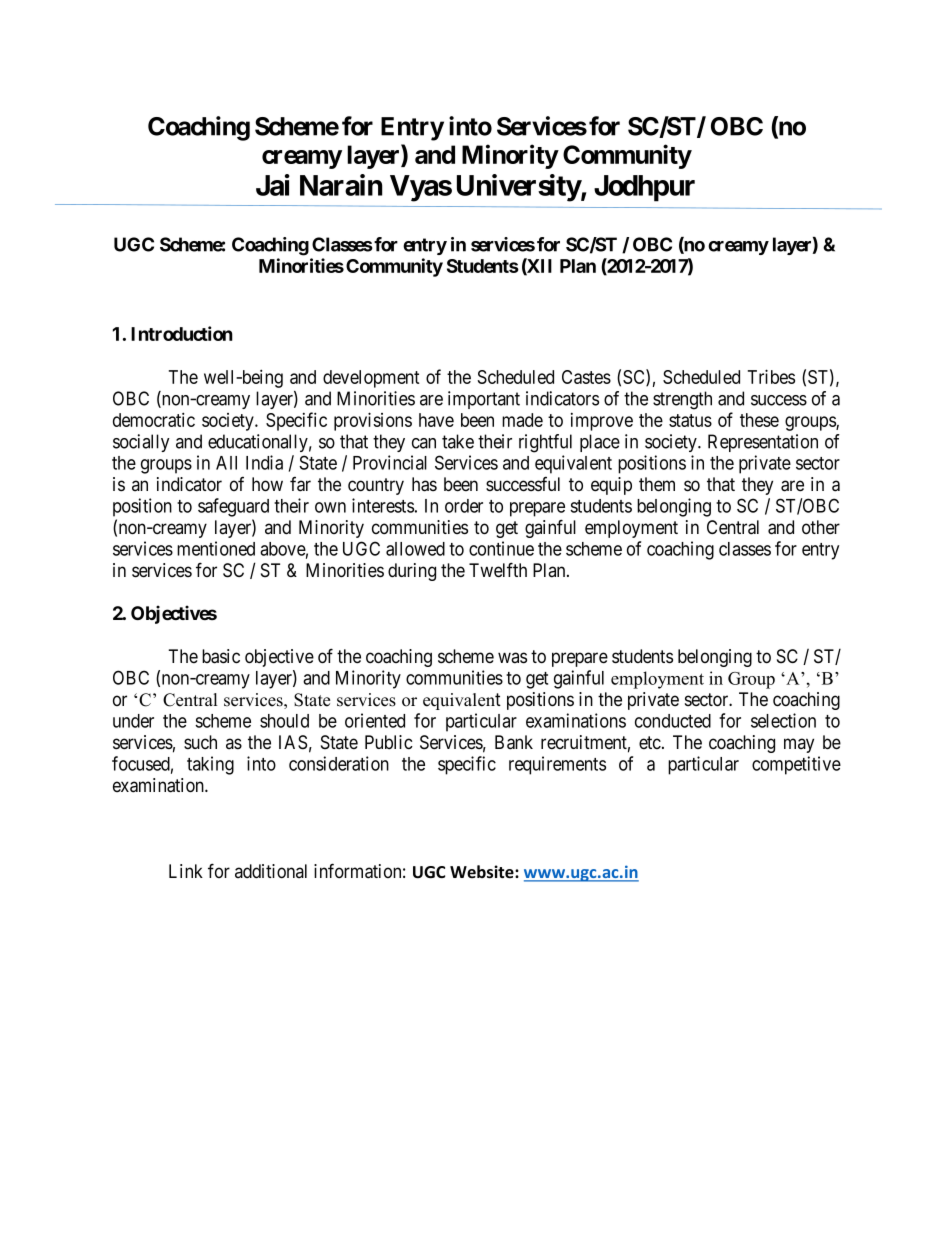  Describe the element at coordinates (821, 527) in the screenshot. I see `other` at that location.
